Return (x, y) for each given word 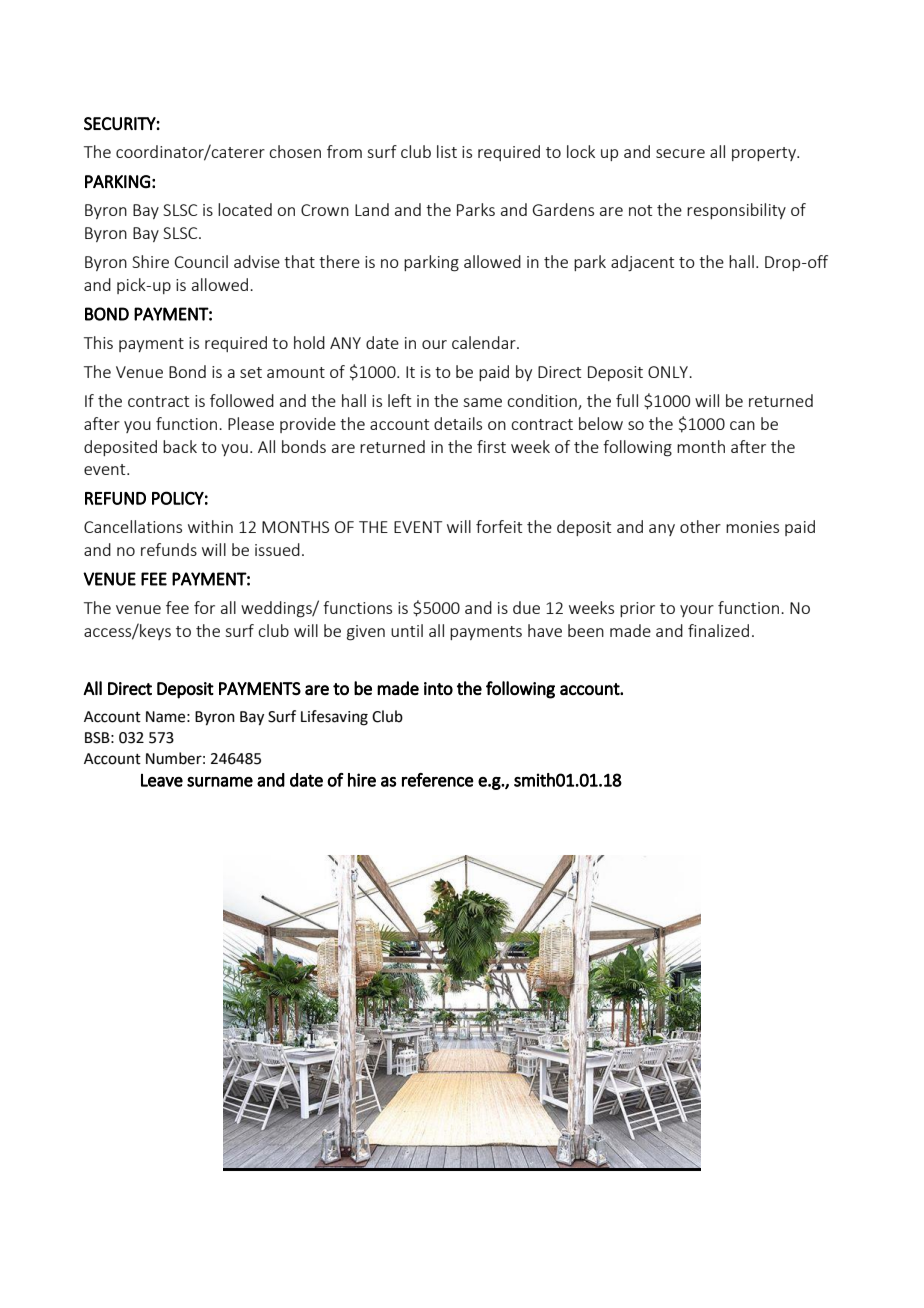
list (447, 151)
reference (438, 780)
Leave (162, 780)
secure (680, 153)
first (491, 446)
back (180, 446)
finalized (718, 630)
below (601, 423)
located (245, 209)
